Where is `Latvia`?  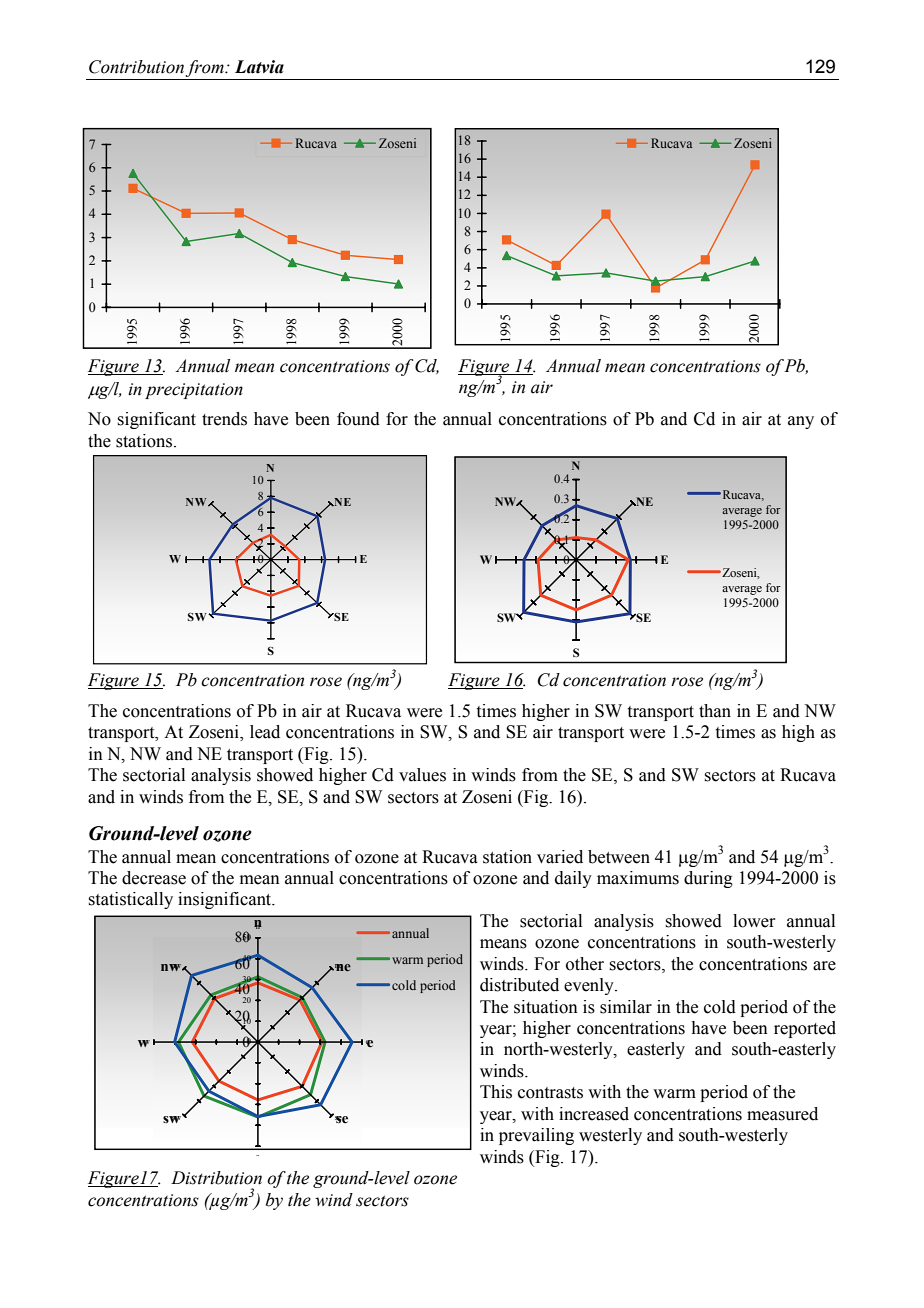
Latvia is located at coordinates (259, 67).
